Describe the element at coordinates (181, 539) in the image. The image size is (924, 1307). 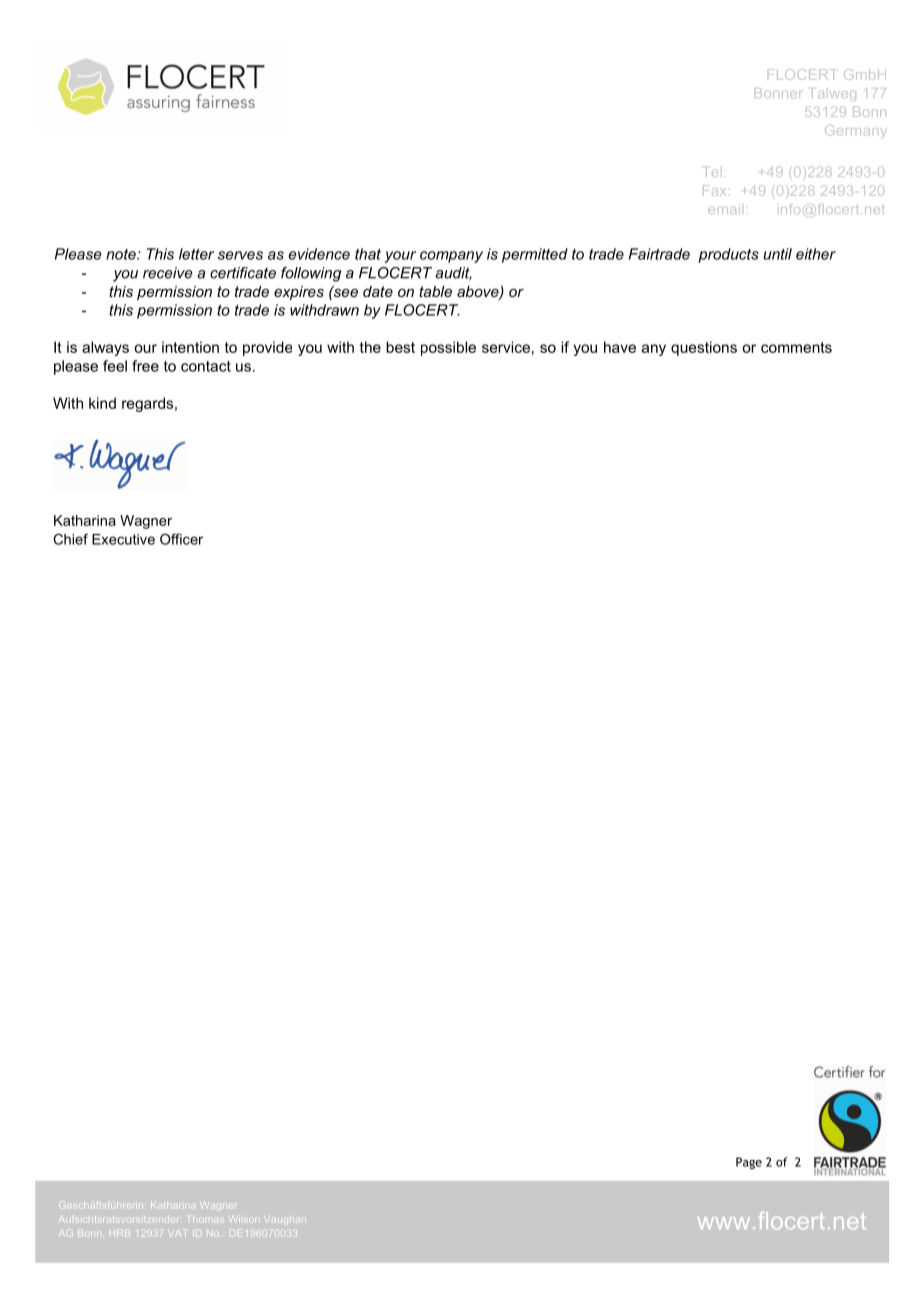
I see `Officer` at that location.
